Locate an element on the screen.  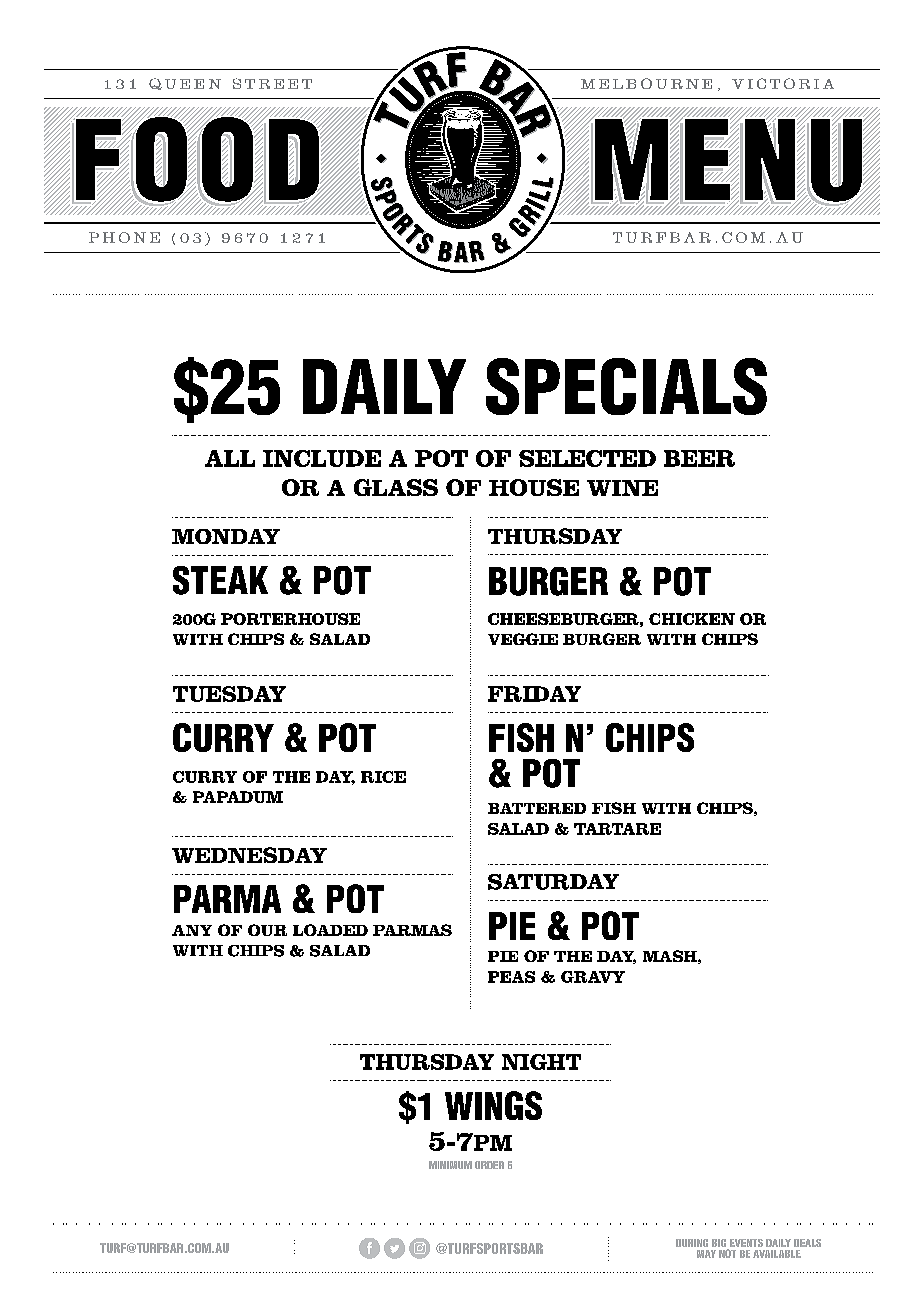
ALL is located at coordinates (230, 458).
